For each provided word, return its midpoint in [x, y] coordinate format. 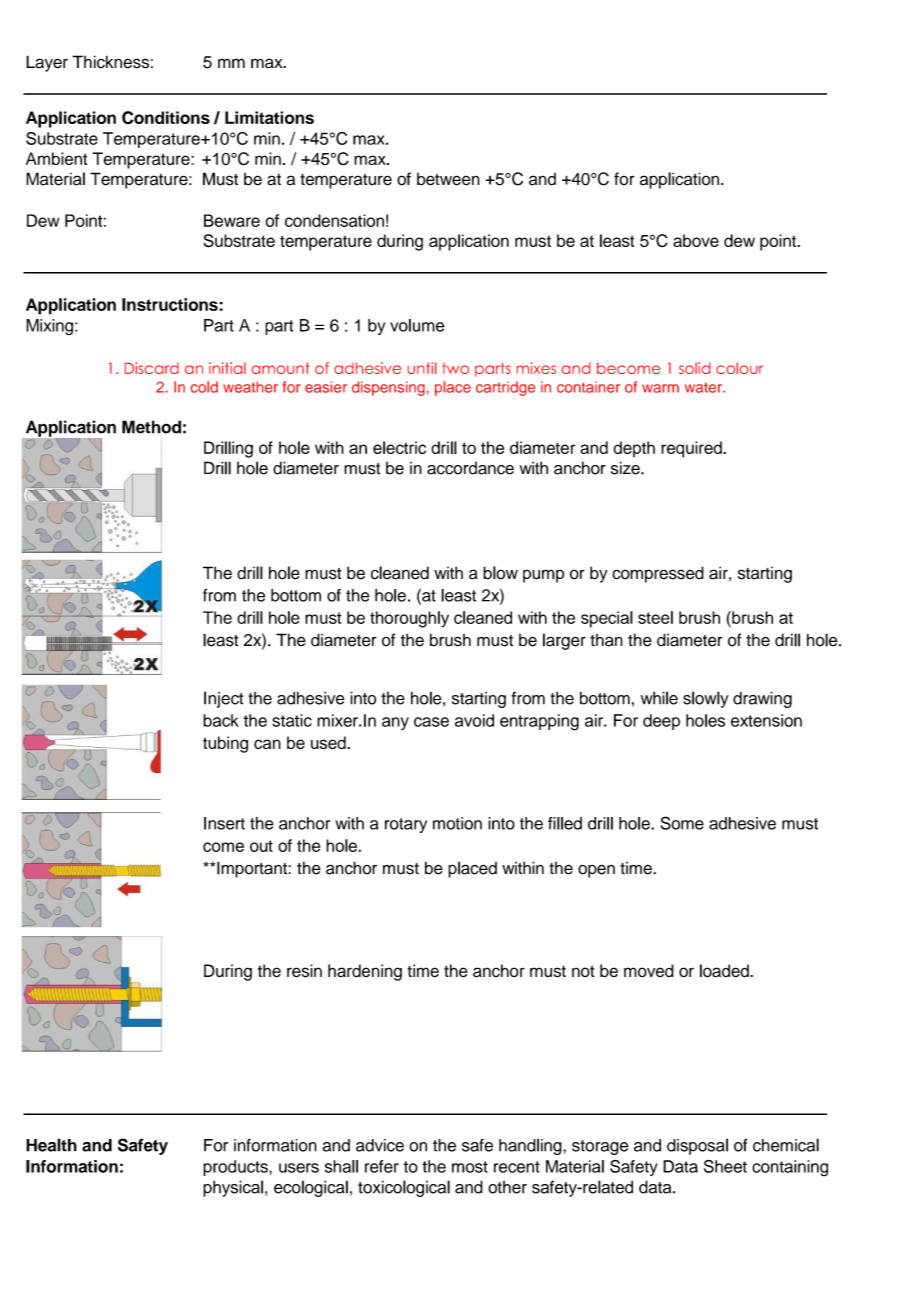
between [448, 179]
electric [399, 447]
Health [51, 1145]
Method [151, 427]
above [696, 240]
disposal [697, 1146]
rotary [406, 825]
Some [682, 823]
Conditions [166, 118]
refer [382, 1166]
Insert [224, 823]
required [692, 449]
